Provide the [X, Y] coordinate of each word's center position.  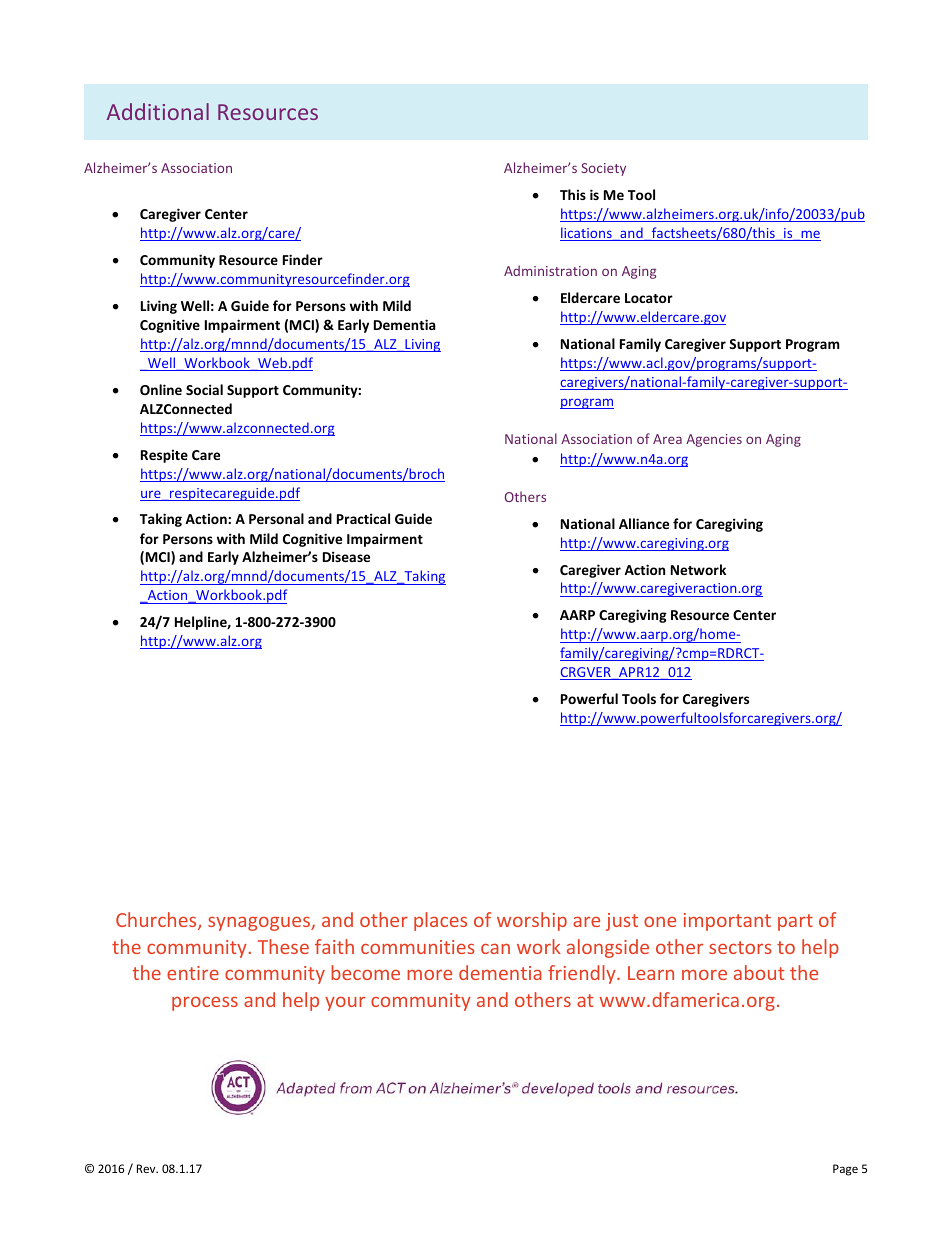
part [795, 922]
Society [603, 169]
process [205, 1004]
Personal [276, 518]
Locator [649, 298]
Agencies [714, 440]
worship [532, 921]
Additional [158, 111]
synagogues [260, 924]
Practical [363, 518]
